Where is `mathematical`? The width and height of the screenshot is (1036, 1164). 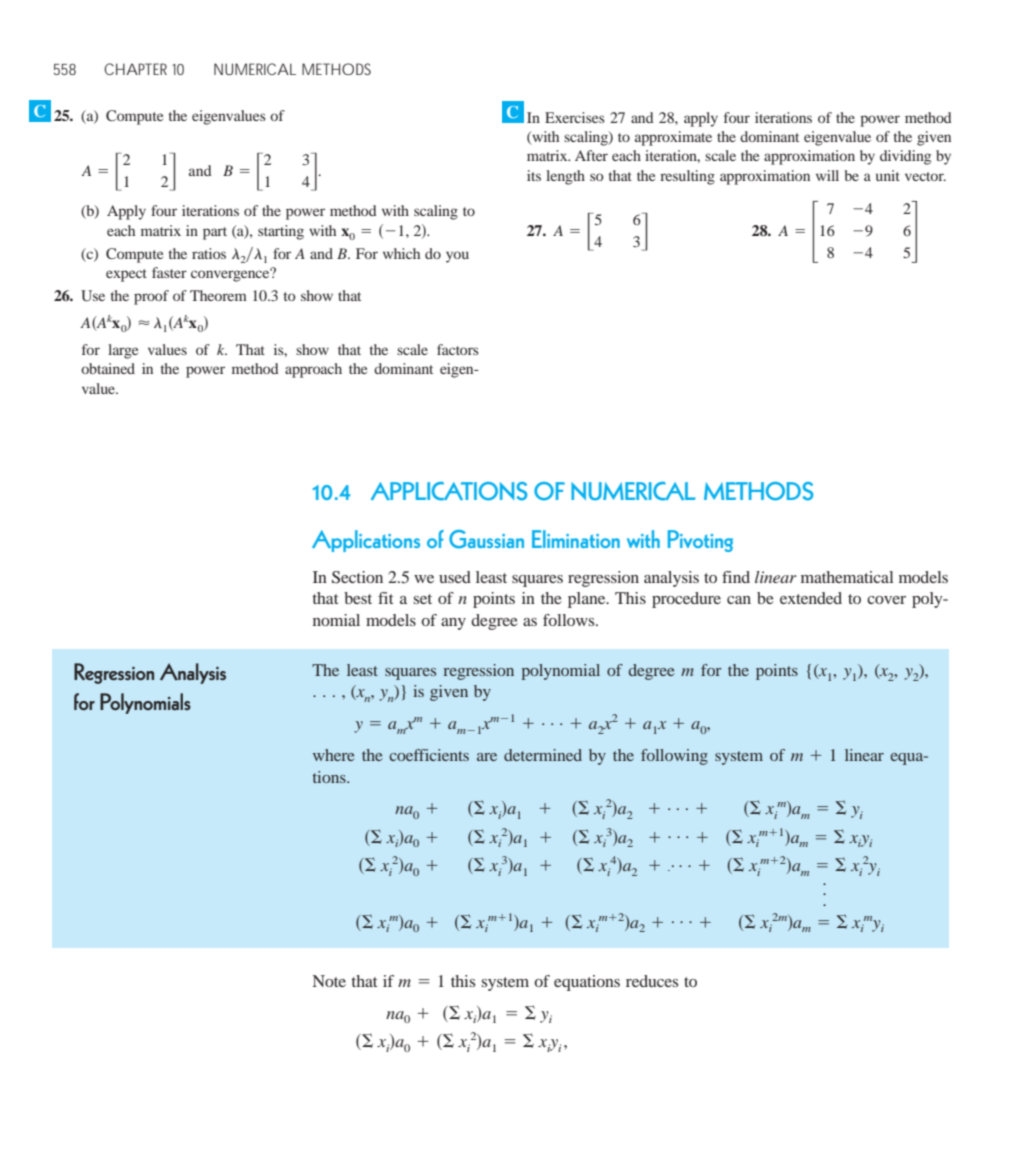 mathematical is located at coordinates (847, 577).
